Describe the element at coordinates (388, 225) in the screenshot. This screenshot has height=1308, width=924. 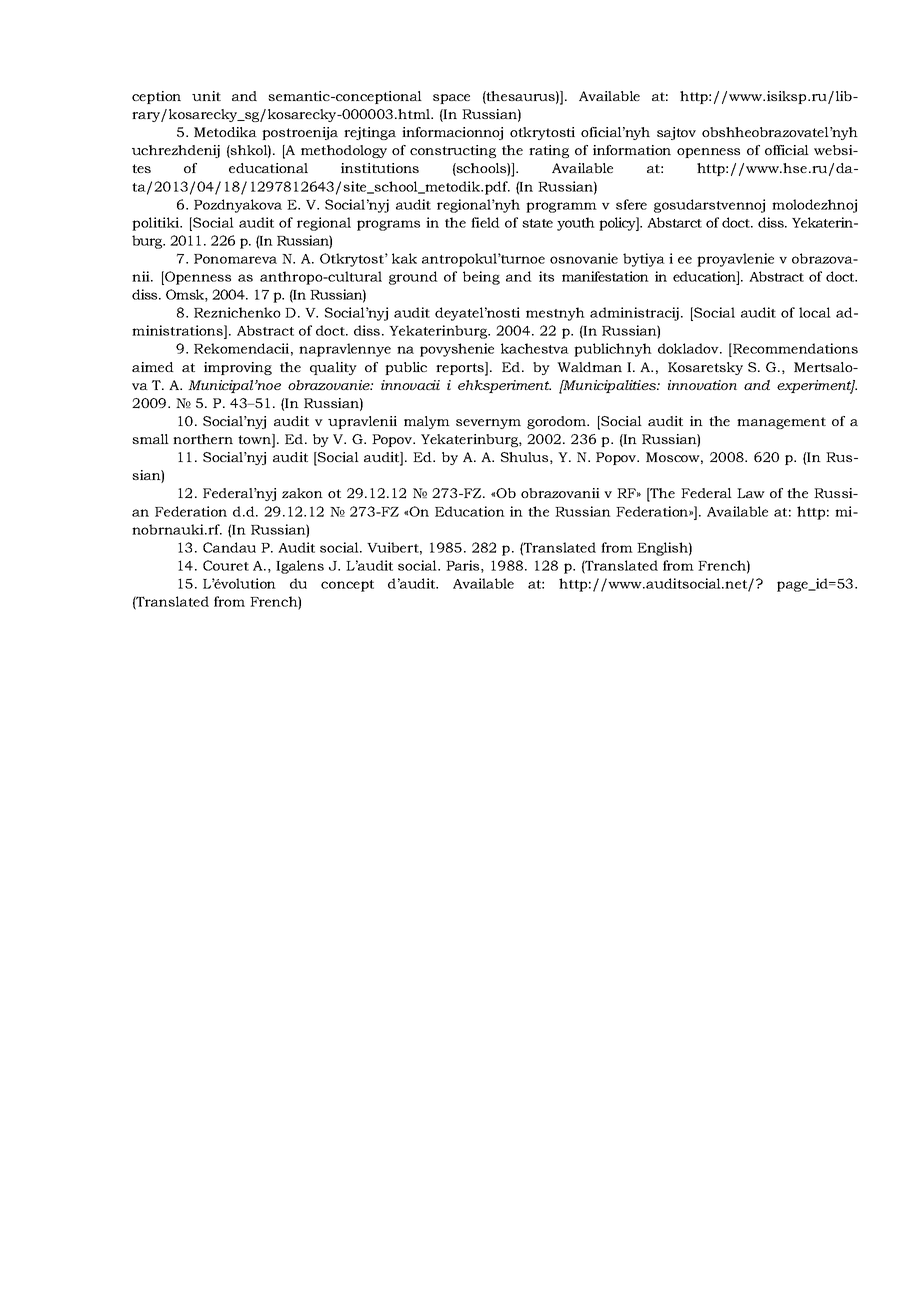
I see `programs` at that location.
